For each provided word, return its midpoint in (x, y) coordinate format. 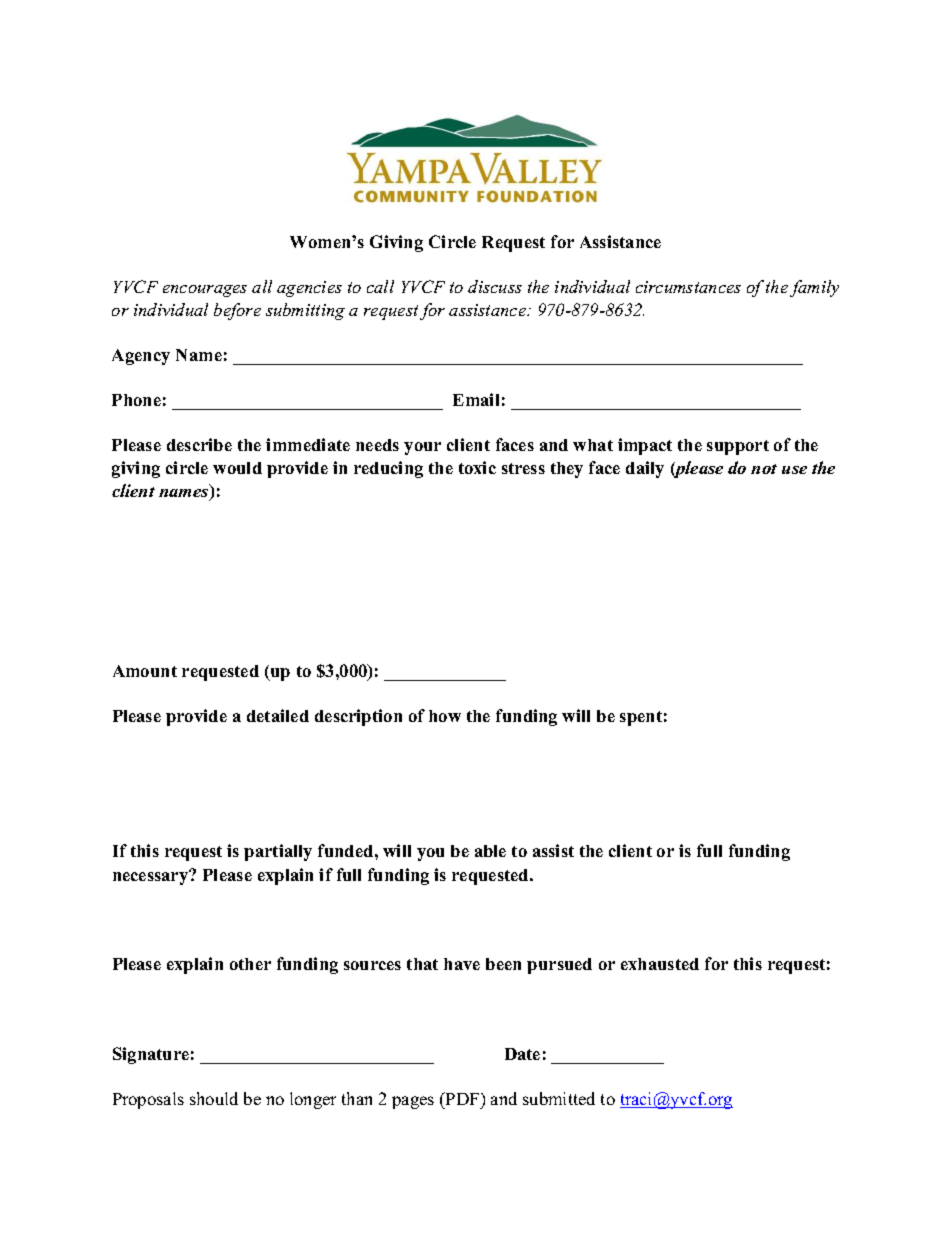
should (214, 1098)
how (445, 716)
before (237, 311)
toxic (477, 467)
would (237, 468)
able (490, 851)
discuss (495, 286)
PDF (463, 1098)
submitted (559, 1098)
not (764, 469)
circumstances (688, 287)
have (462, 964)
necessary (152, 877)
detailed (278, 715)
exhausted (660, 964)
